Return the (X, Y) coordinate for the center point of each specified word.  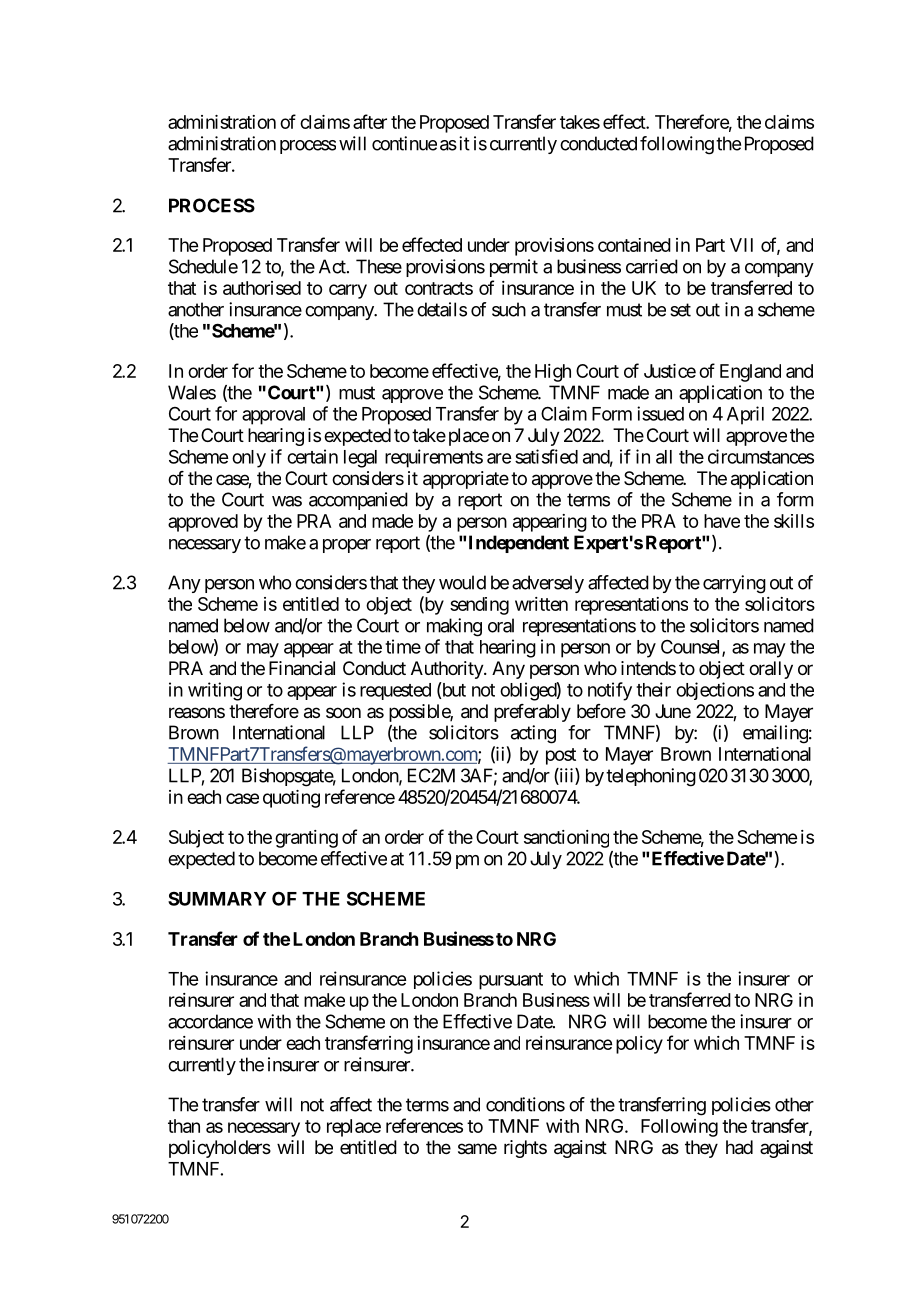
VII (741, 245)
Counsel (692, 648)
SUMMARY (217, 899)
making (454, 627)
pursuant (511, 981)
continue (404, 143)
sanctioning (566, 839)
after (370, 121)
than (184, 1126)
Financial (302, 668)
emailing (775, 734)
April (745, 415)
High (553, 373)
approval (273, 416)
